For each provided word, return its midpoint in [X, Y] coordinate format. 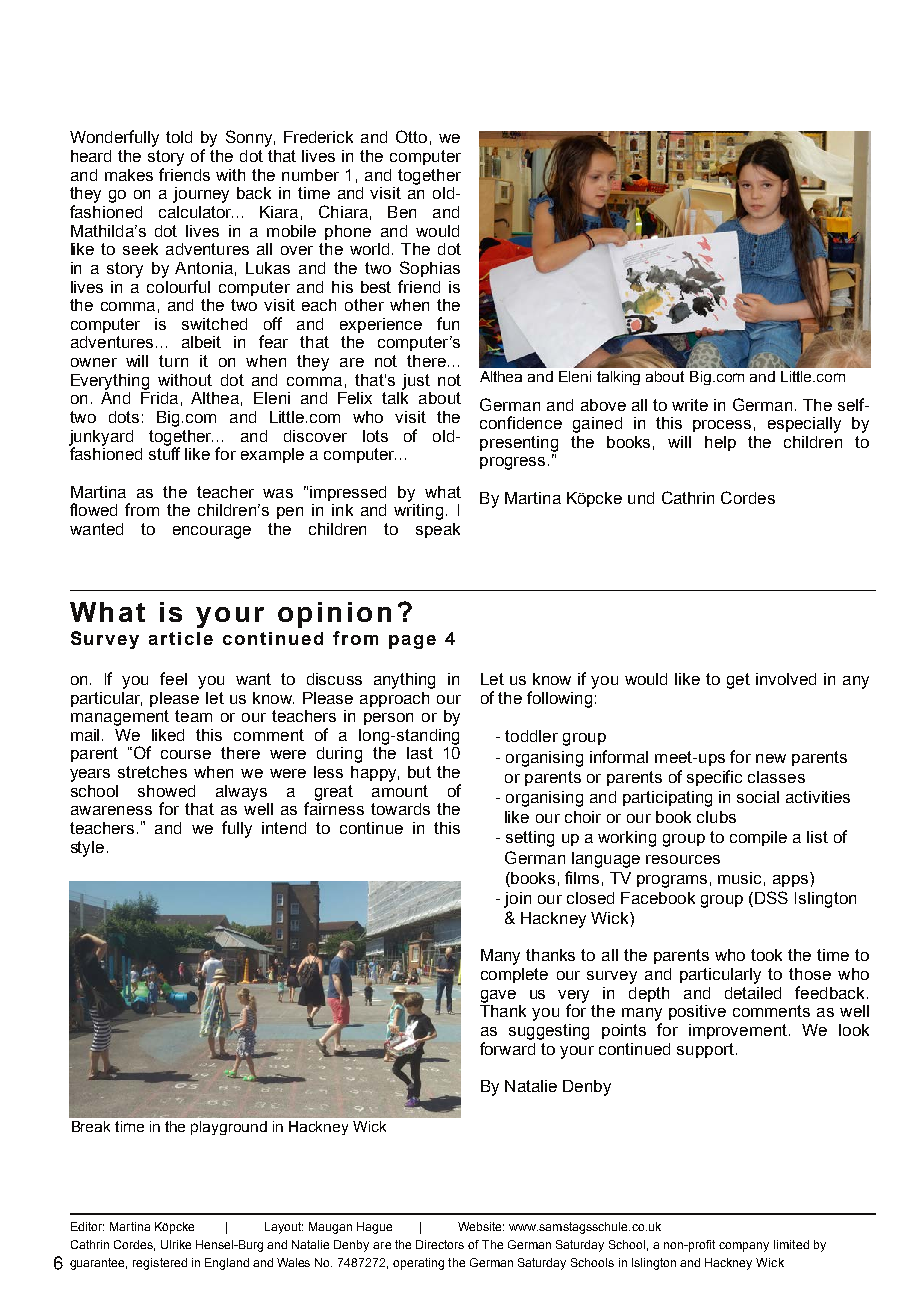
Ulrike [176, 1244]
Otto [411, 136]
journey [201, 195]
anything [404, 681]
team [193, 716]
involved [786, 679]
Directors [440, 1244]
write [690, 405]
